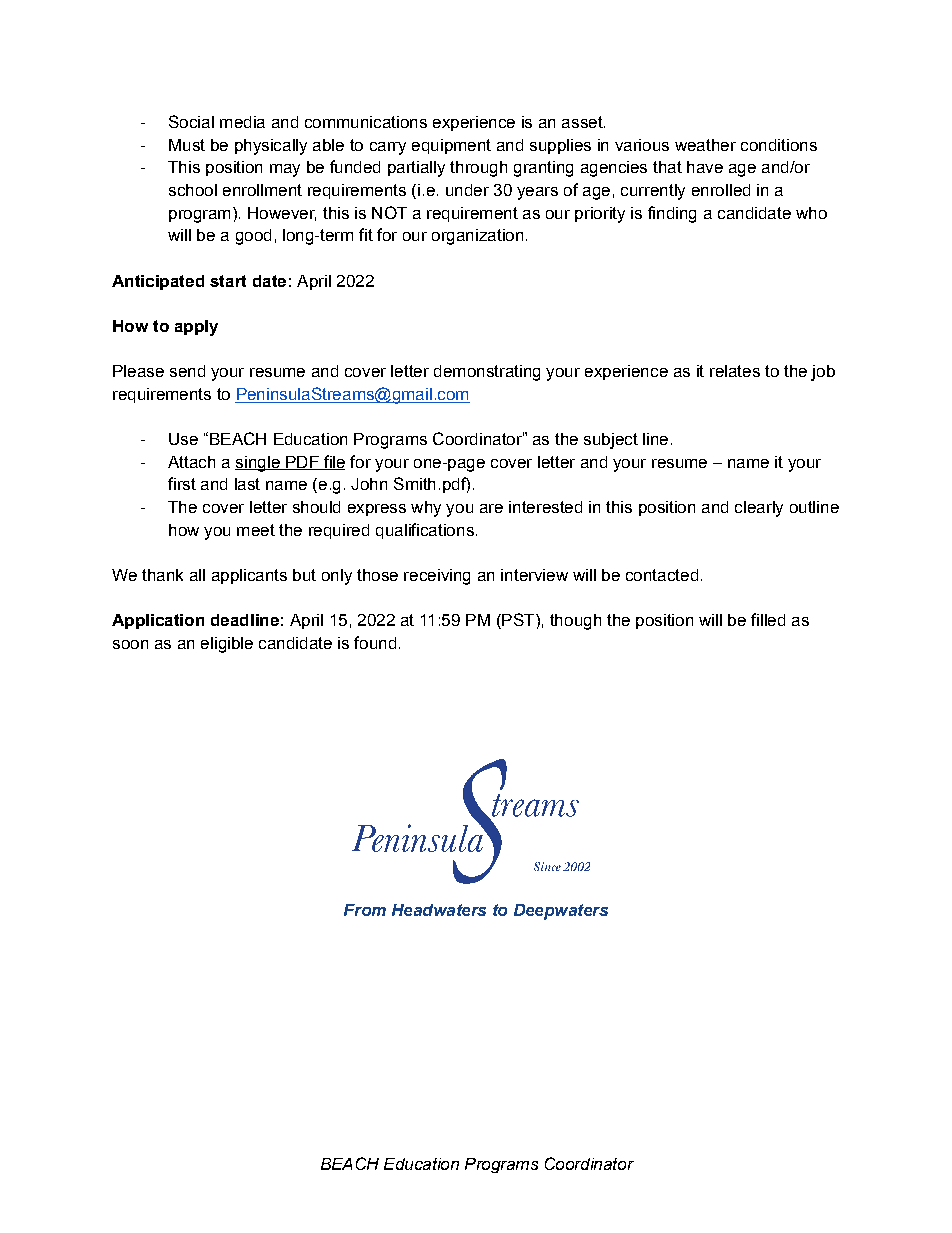 The image size is (952, 1233). What do you see at coordinates (187, 145) in the image?
I see `Must` at bounding box center [187, 145].
